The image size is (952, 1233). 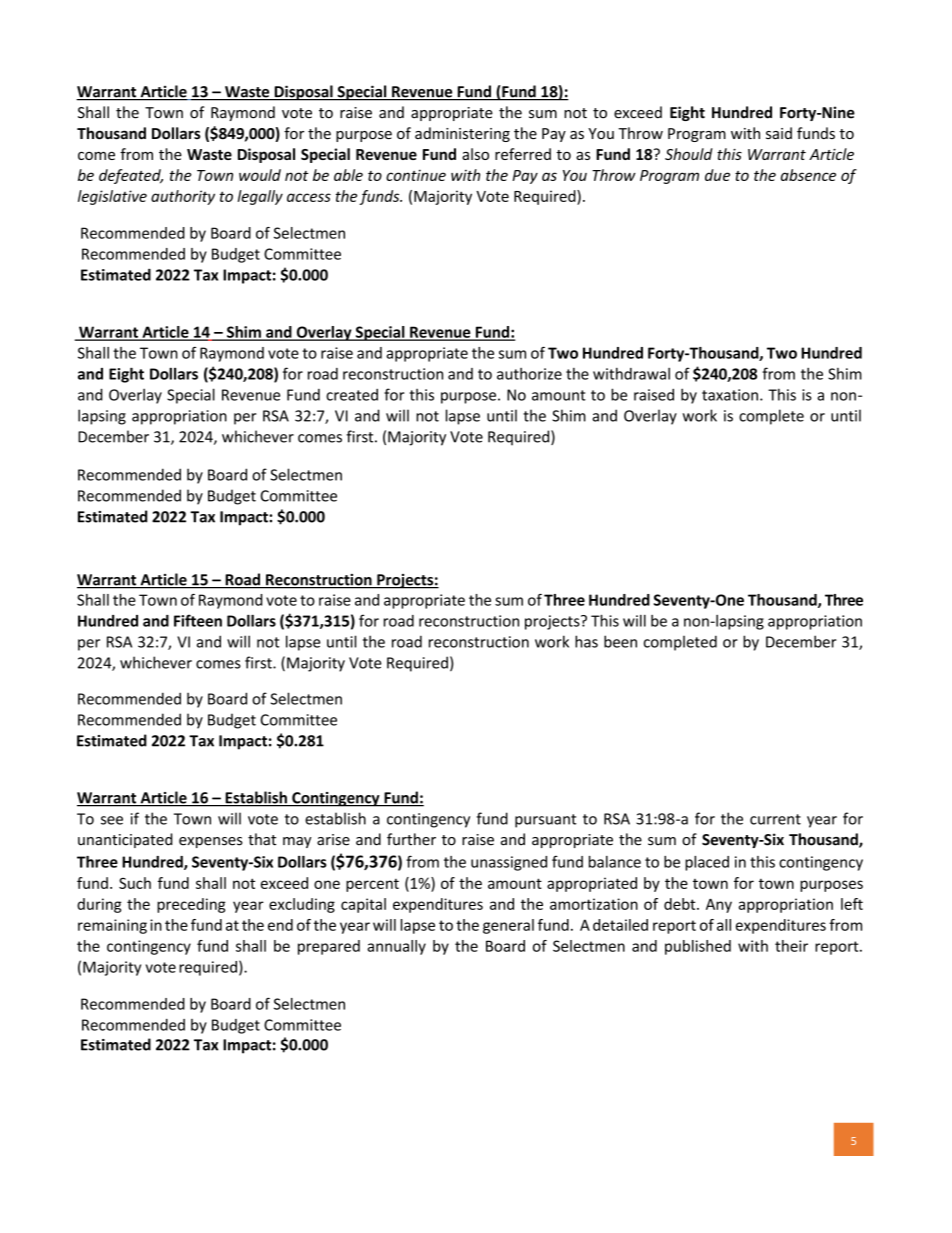 What do you see at coordinates (198, 620) in the screenshot?
I see `Fifteen` at bounding box center [198, 620].
